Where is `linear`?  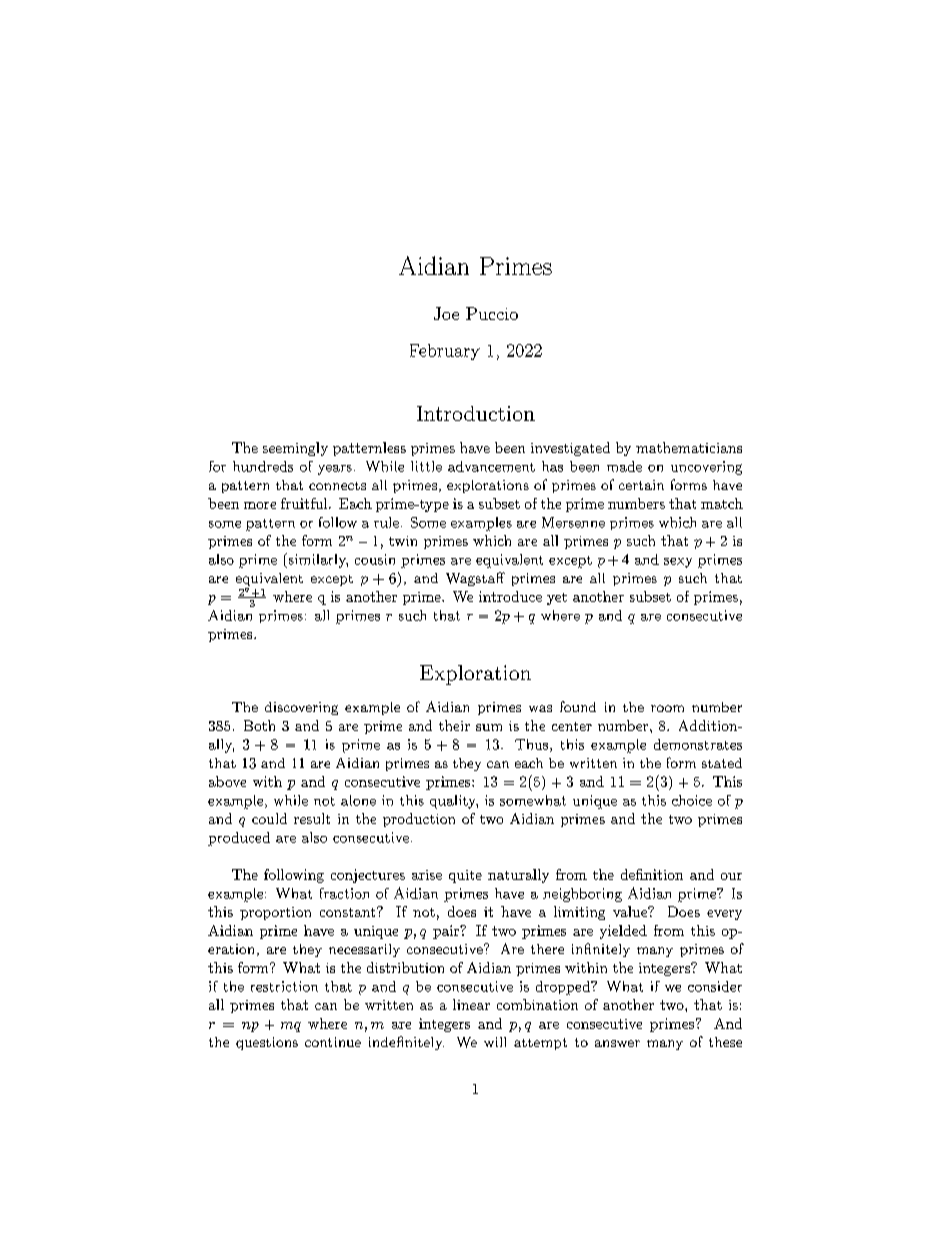
linear is located at coordinates (471, 1004).
